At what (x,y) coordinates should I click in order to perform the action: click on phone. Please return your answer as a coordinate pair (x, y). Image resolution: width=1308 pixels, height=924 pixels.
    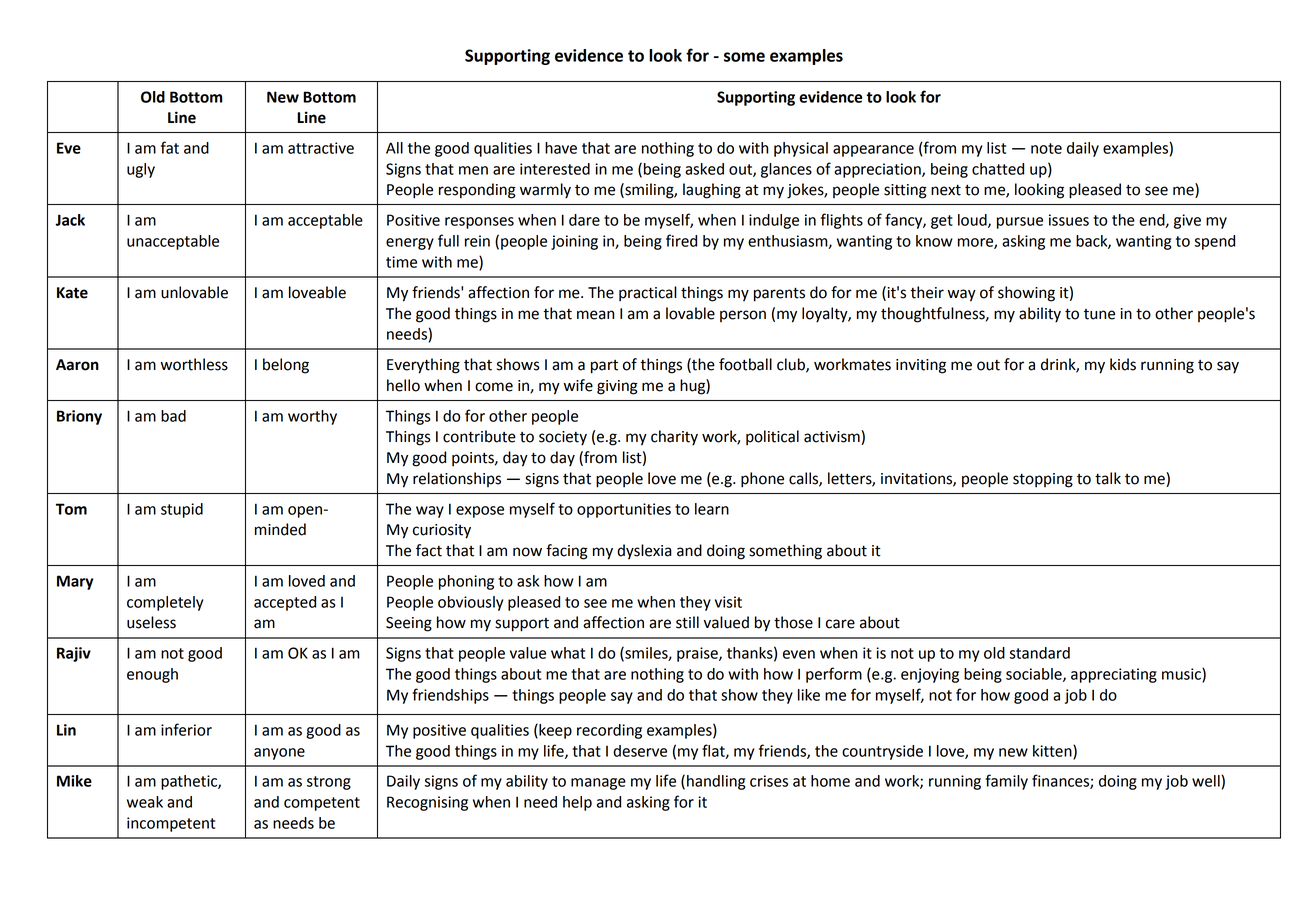
    Looking at the image, I should click on (762, 480).
